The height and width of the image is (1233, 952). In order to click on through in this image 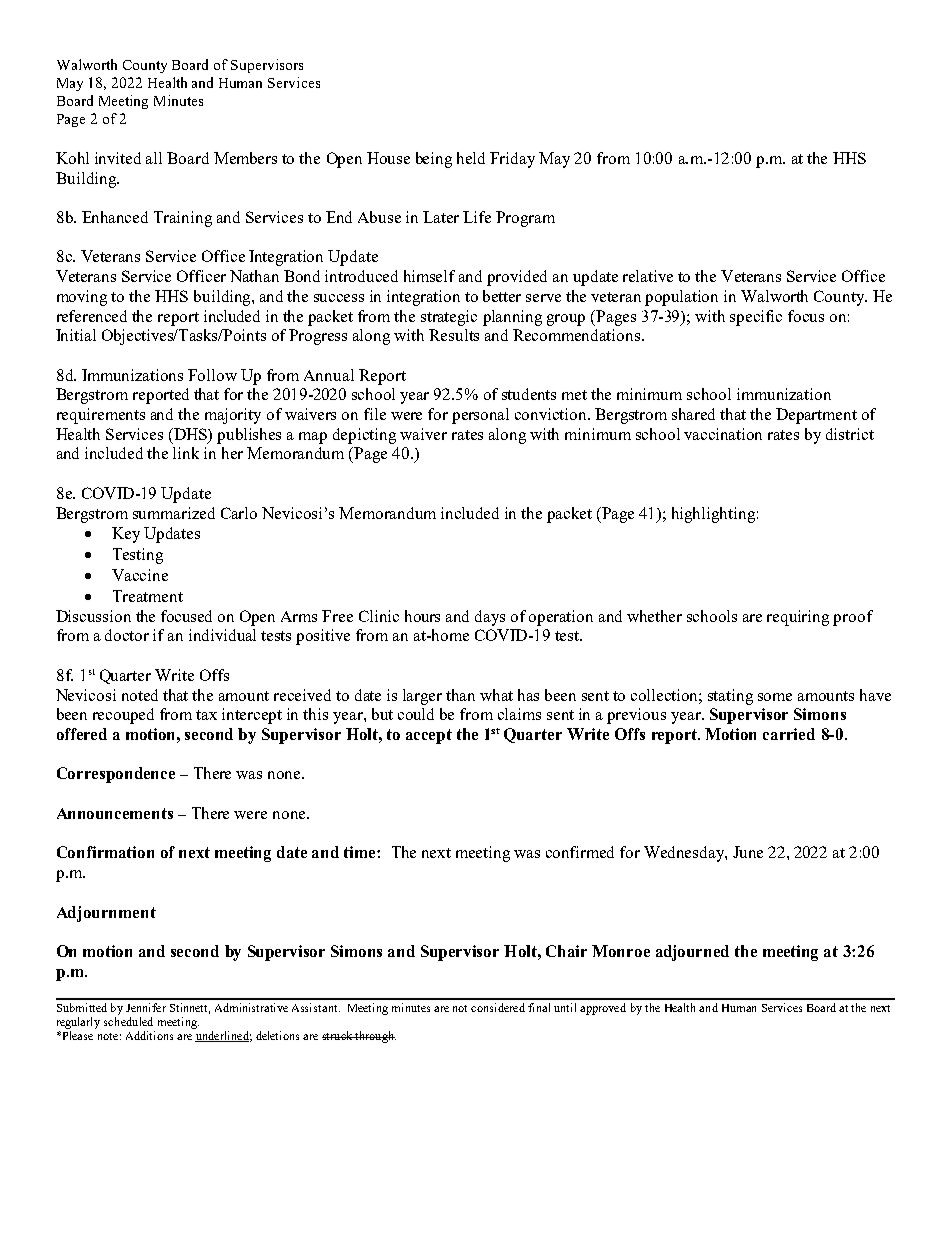, I will do `click(375, 1037)`.
